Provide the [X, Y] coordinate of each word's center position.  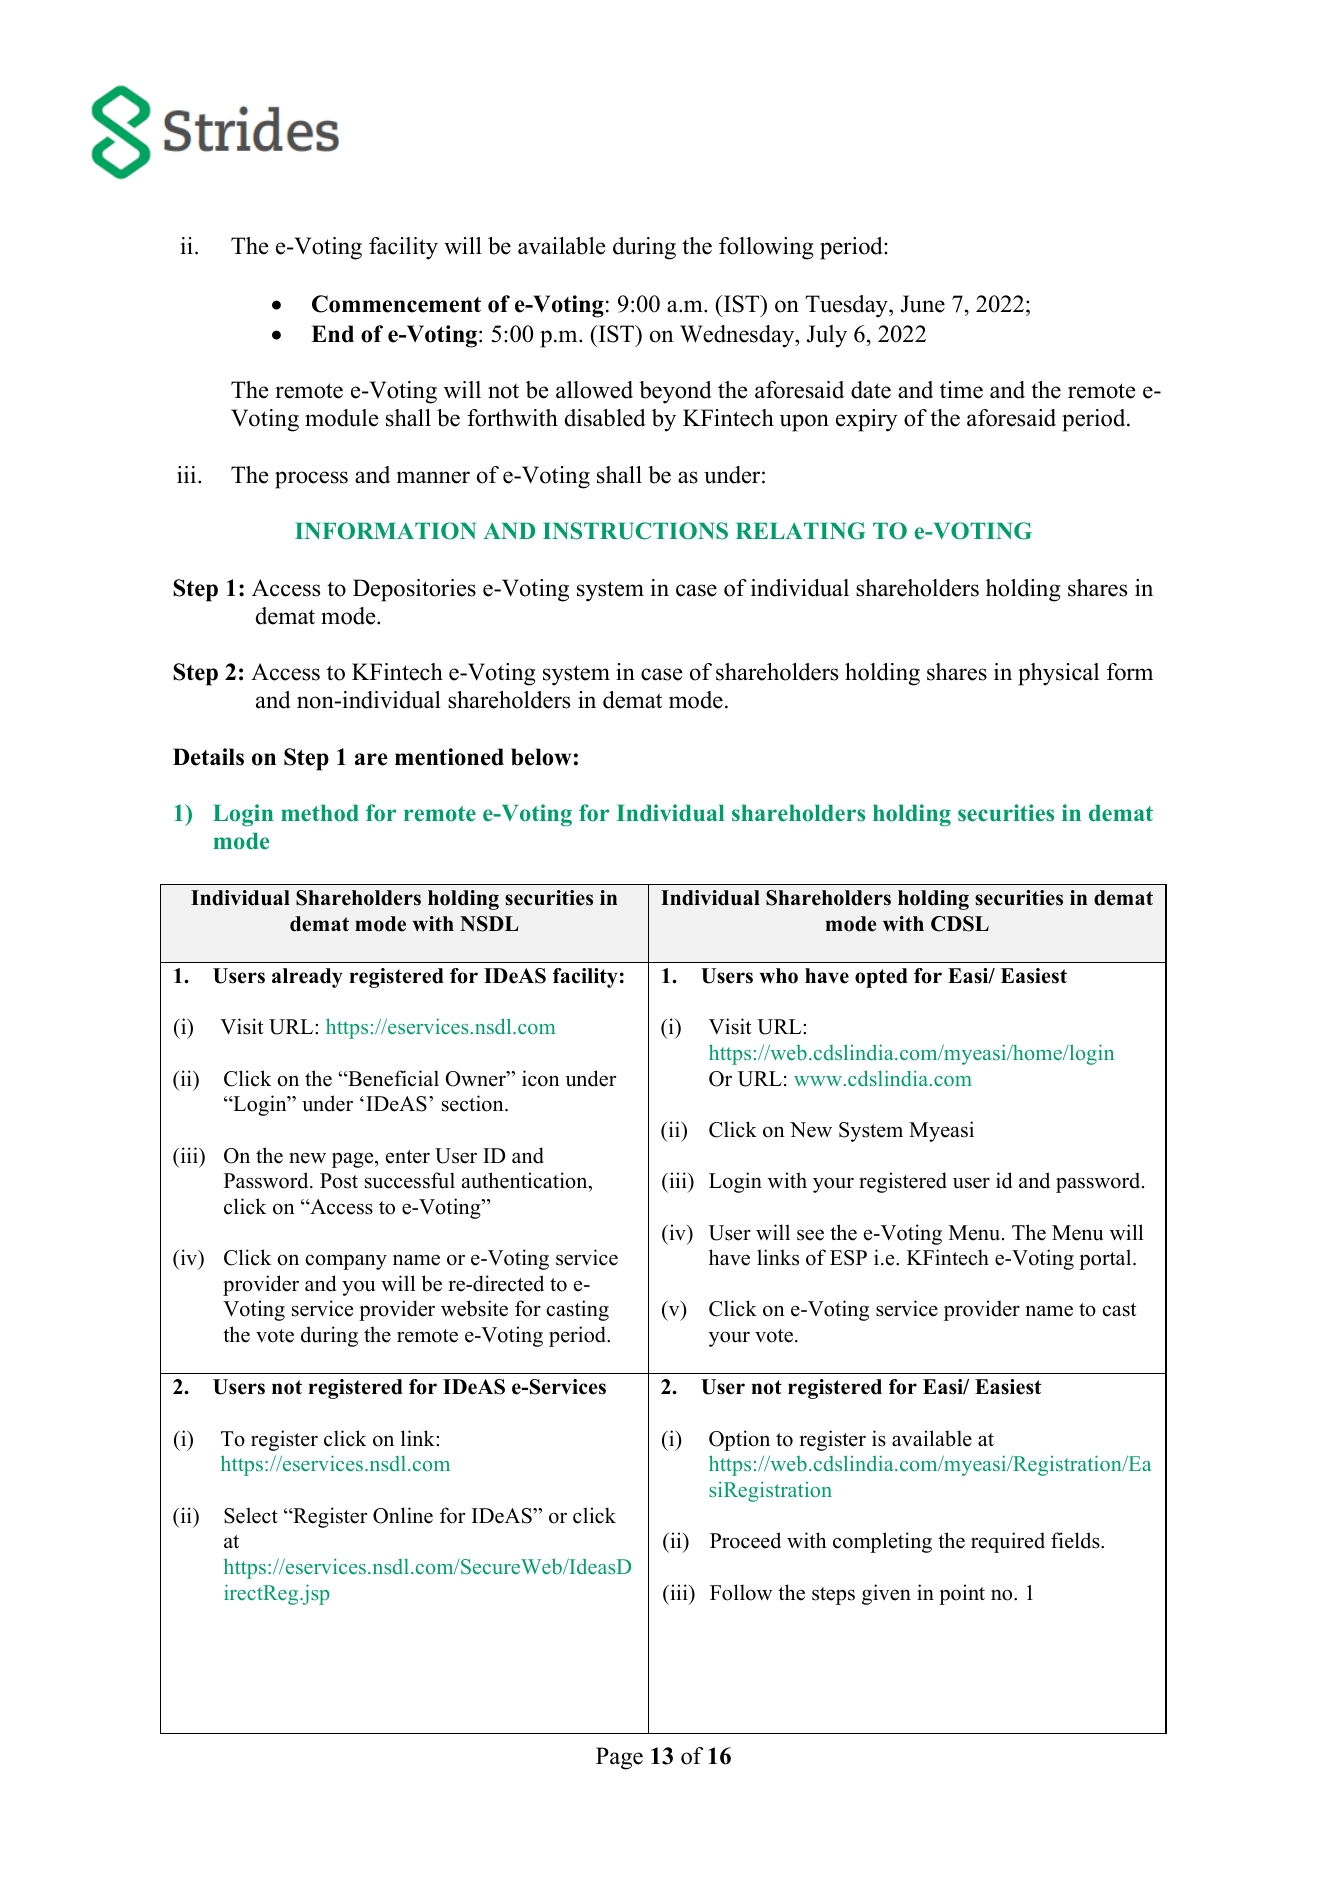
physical [1058, 674]
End [332, 334]
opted [881, 978]
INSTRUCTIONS [635, 531]
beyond [675, 392]
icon [541, 1078]
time [961, 390]
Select [251, 1515]
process [311, 480]
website [474, 1308]
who [778, 976]
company [346, 1262]
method [320, 813]
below [541, 757]
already [307, 978]
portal [1106, 1259]
